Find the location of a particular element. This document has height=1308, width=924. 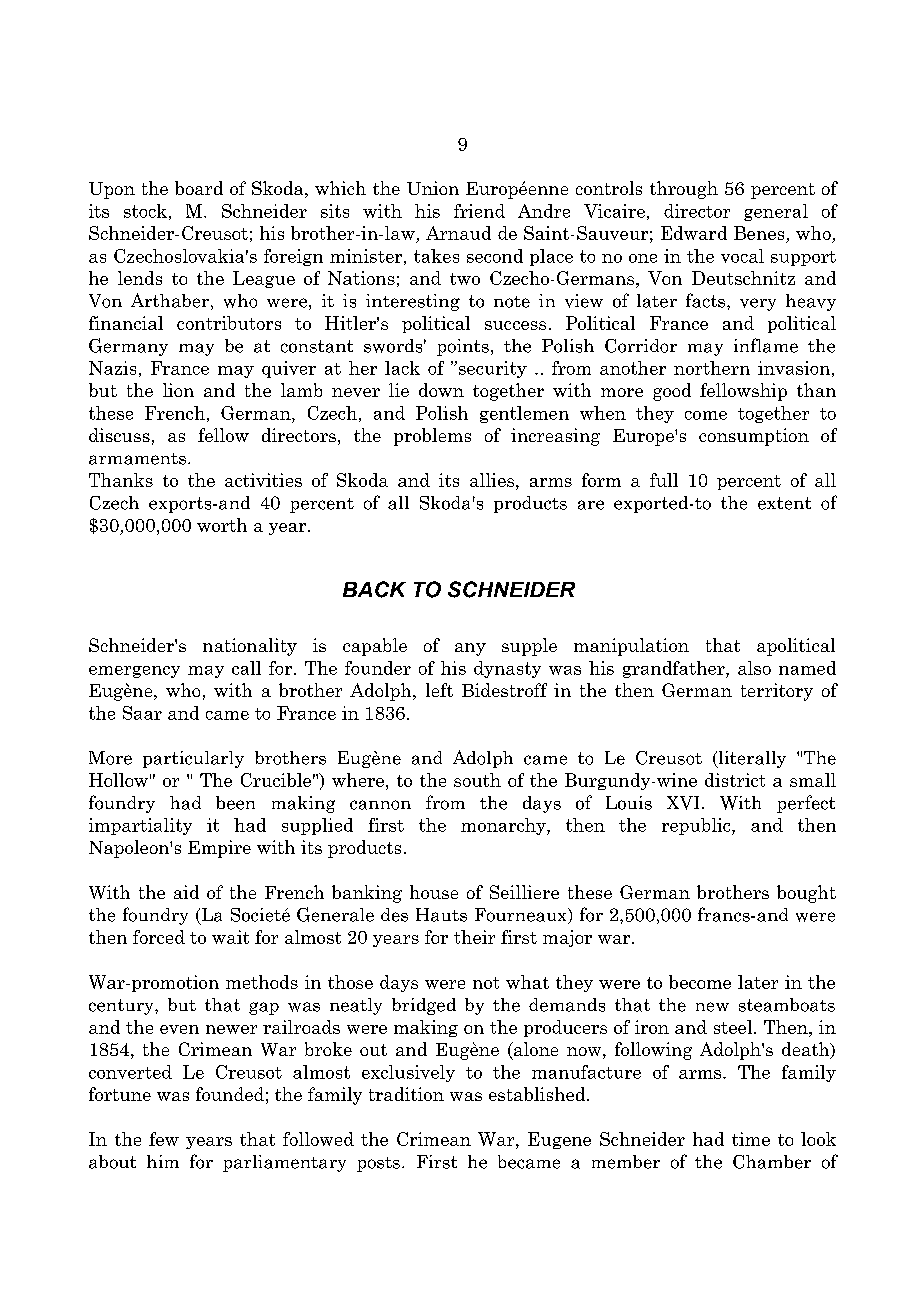

friend is located at coordinates (479, 211).
